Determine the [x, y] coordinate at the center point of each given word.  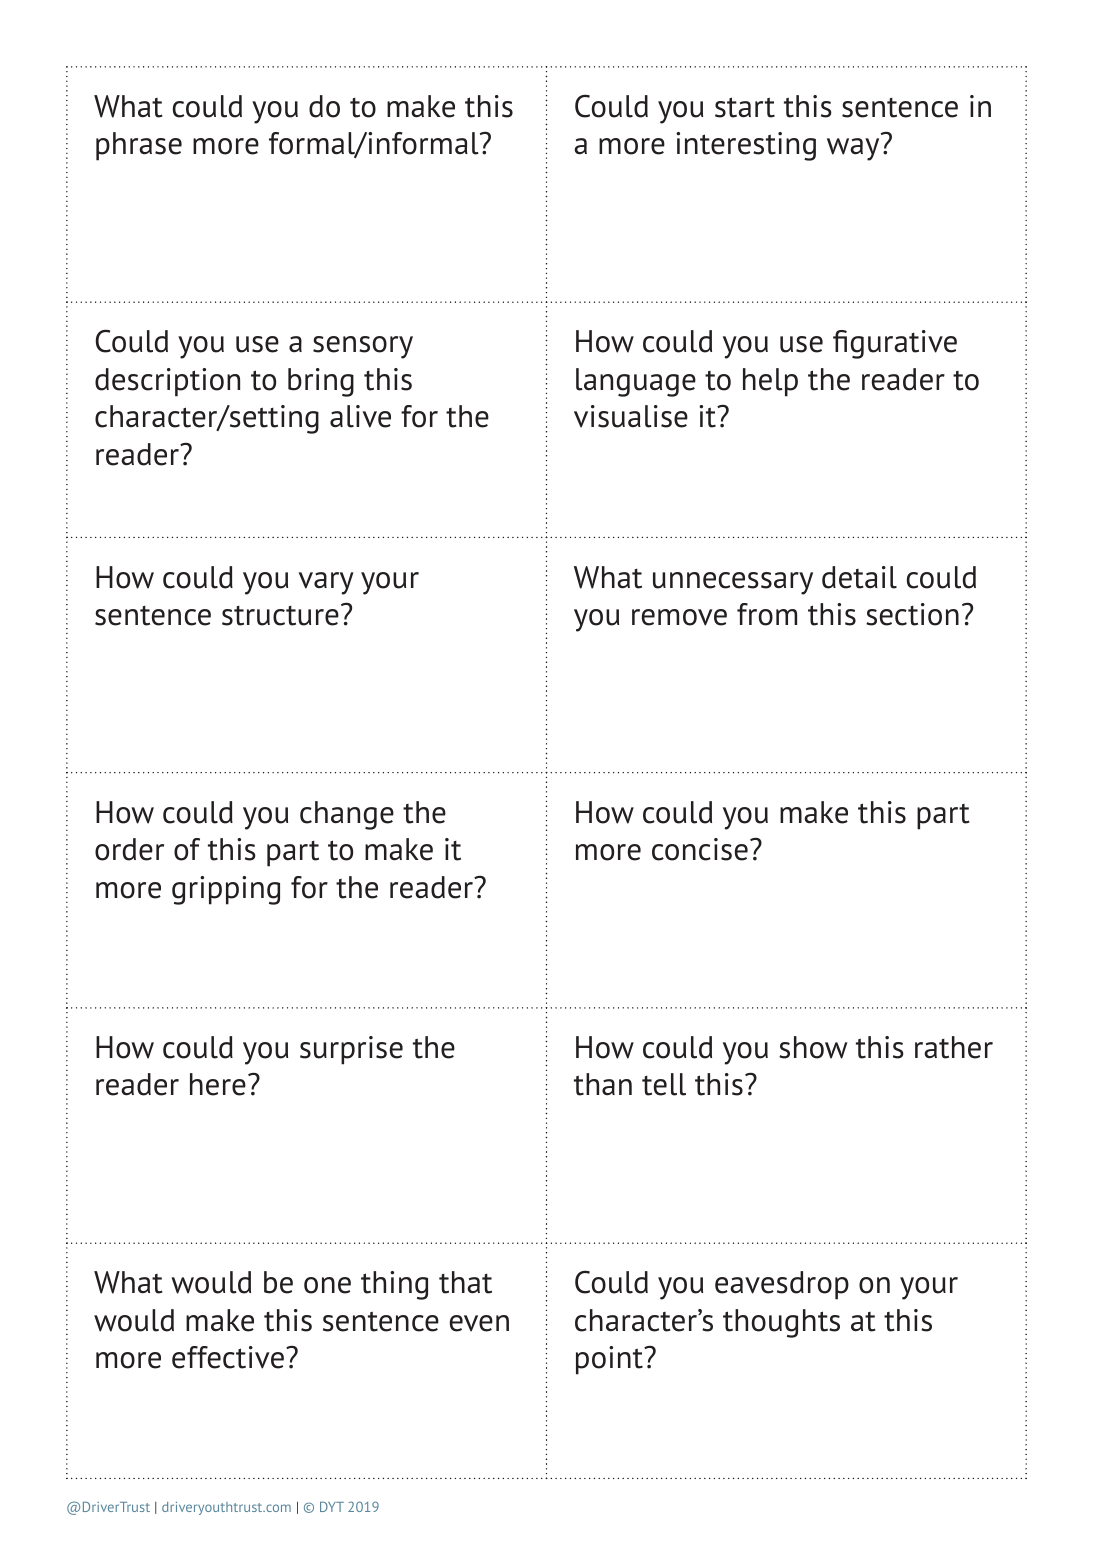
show [813, 1047]
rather [954, 1047]
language [636, 382]
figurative [895, 344]
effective [228, 1357]
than [603, 1084]
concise [700, 849]
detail [859, 577]
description [167, 382]
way [853, 149]
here [218, 1084]
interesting [746, 146]
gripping [226, 890]
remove [679, 617]
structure [280, 616]
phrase [139, 146]
